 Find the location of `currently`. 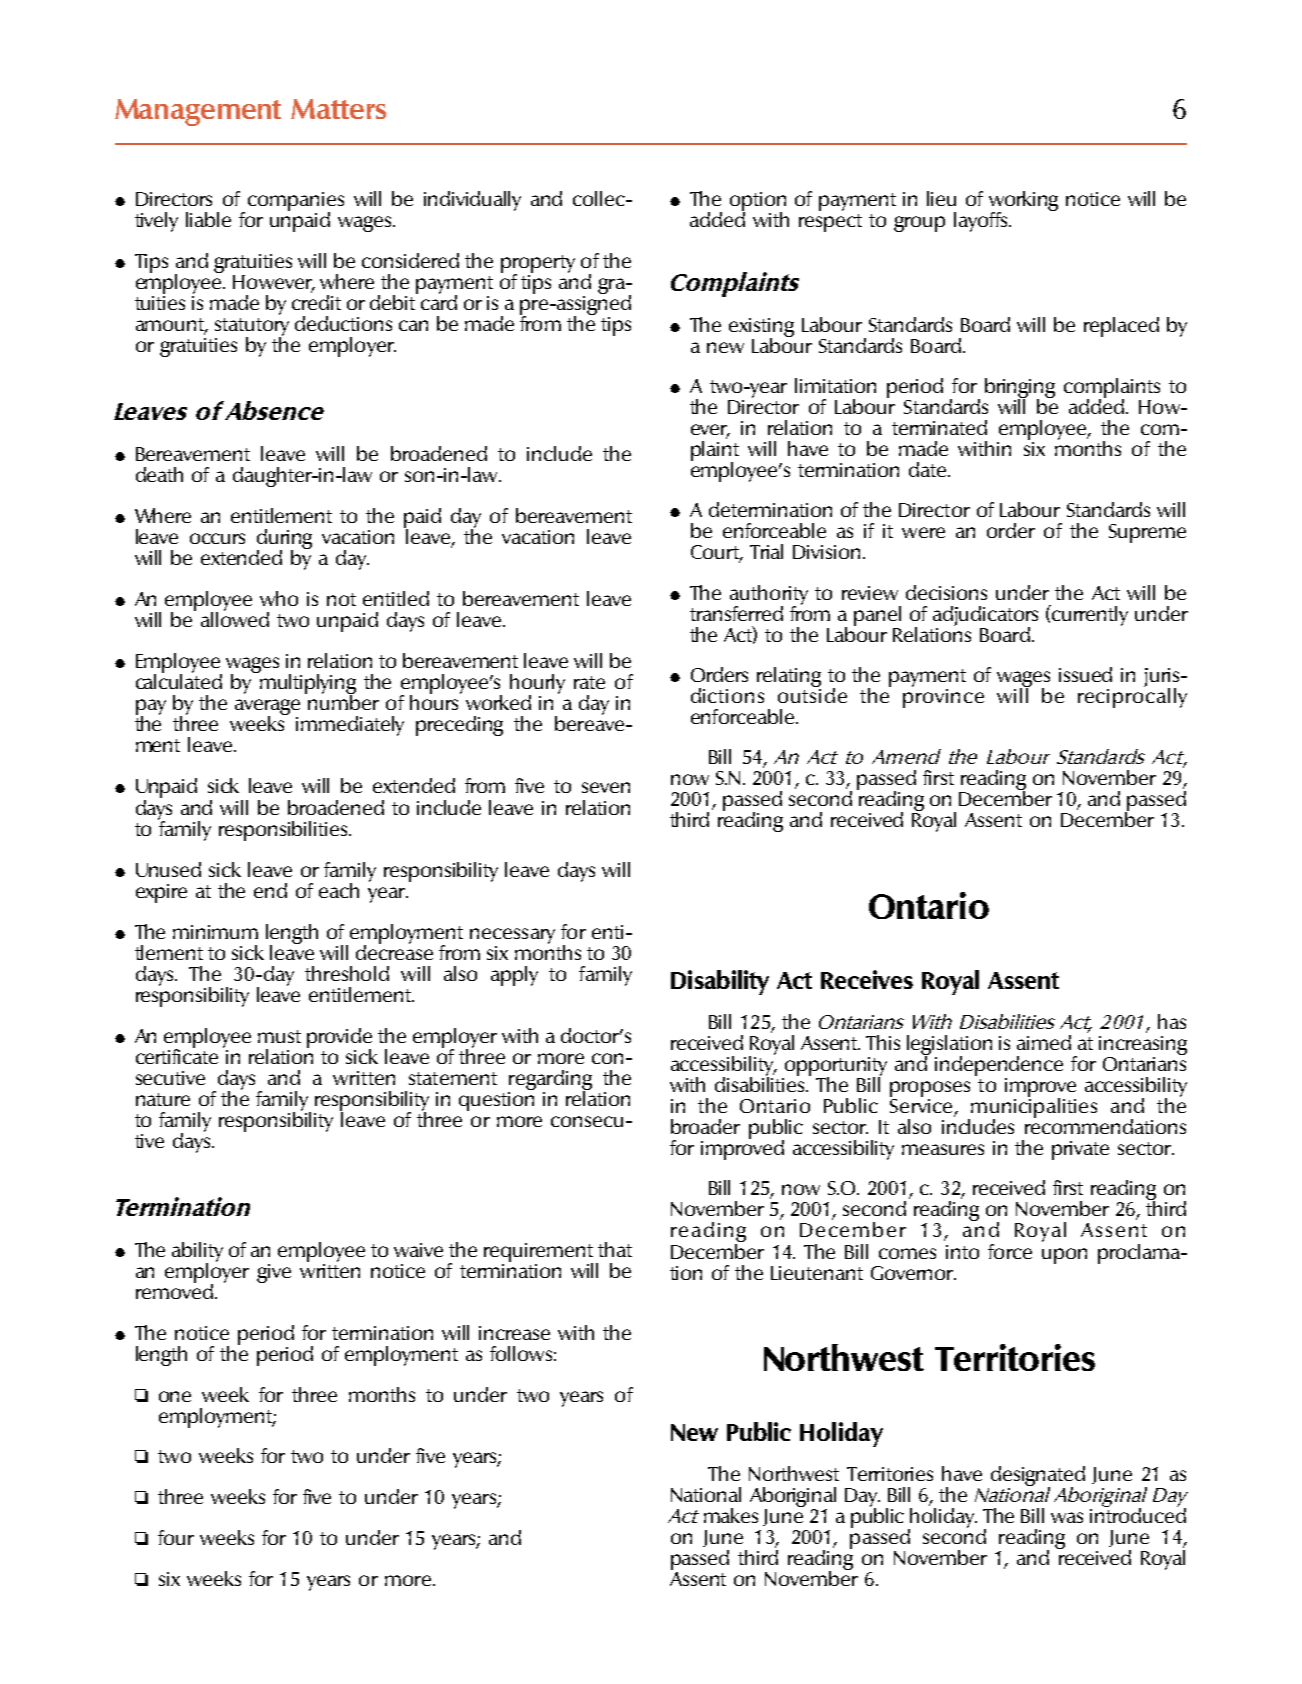

currently is located at coordinates (1089, 615).
